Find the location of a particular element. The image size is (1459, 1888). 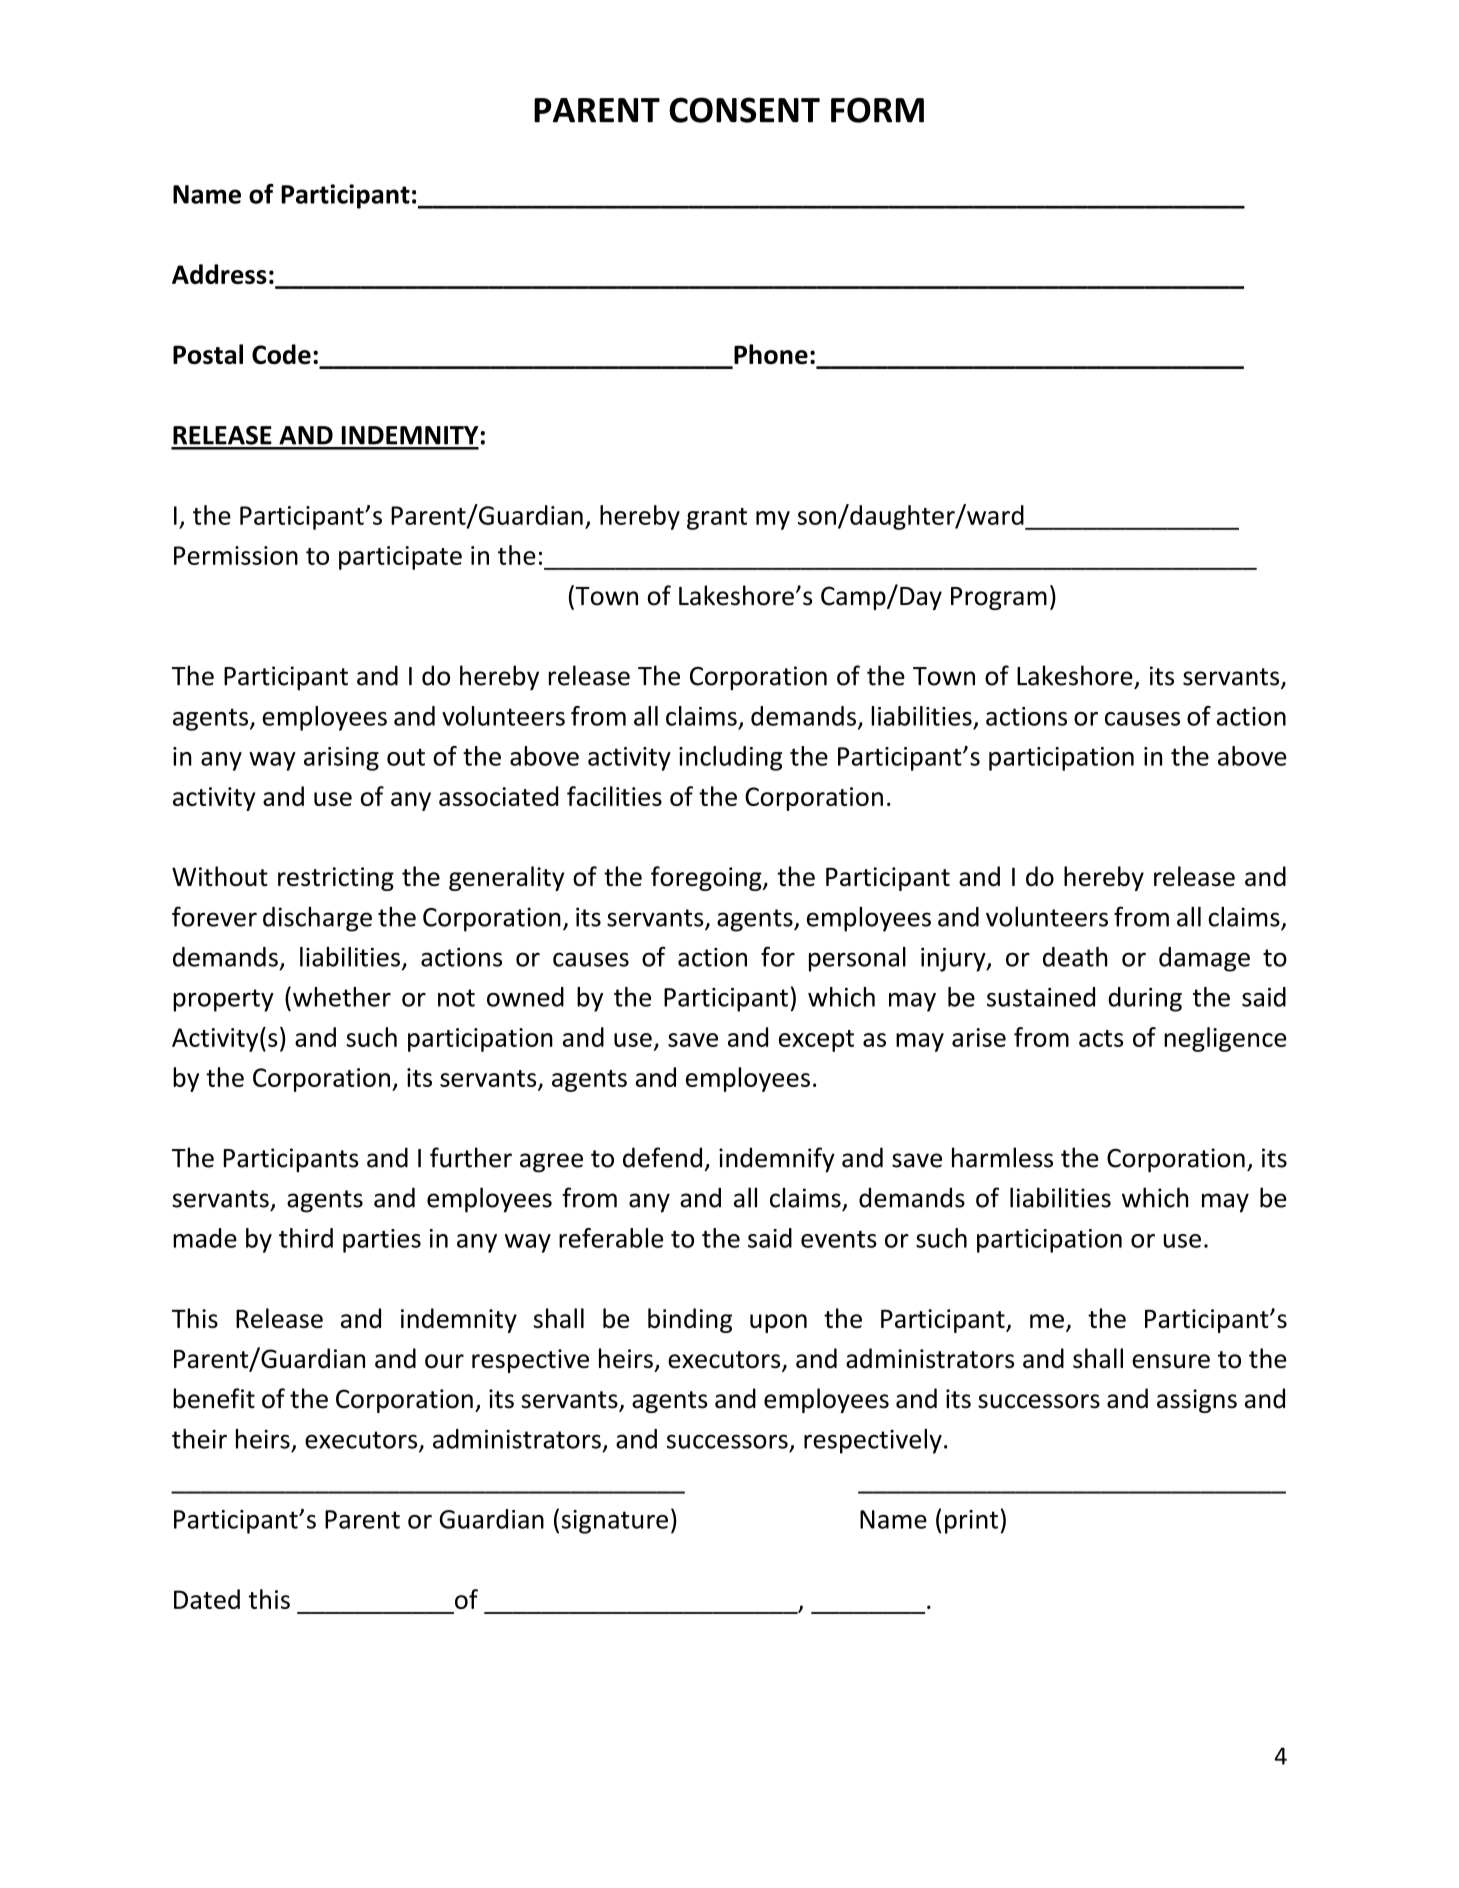

Dated is located at coordinates (207, 1599).
